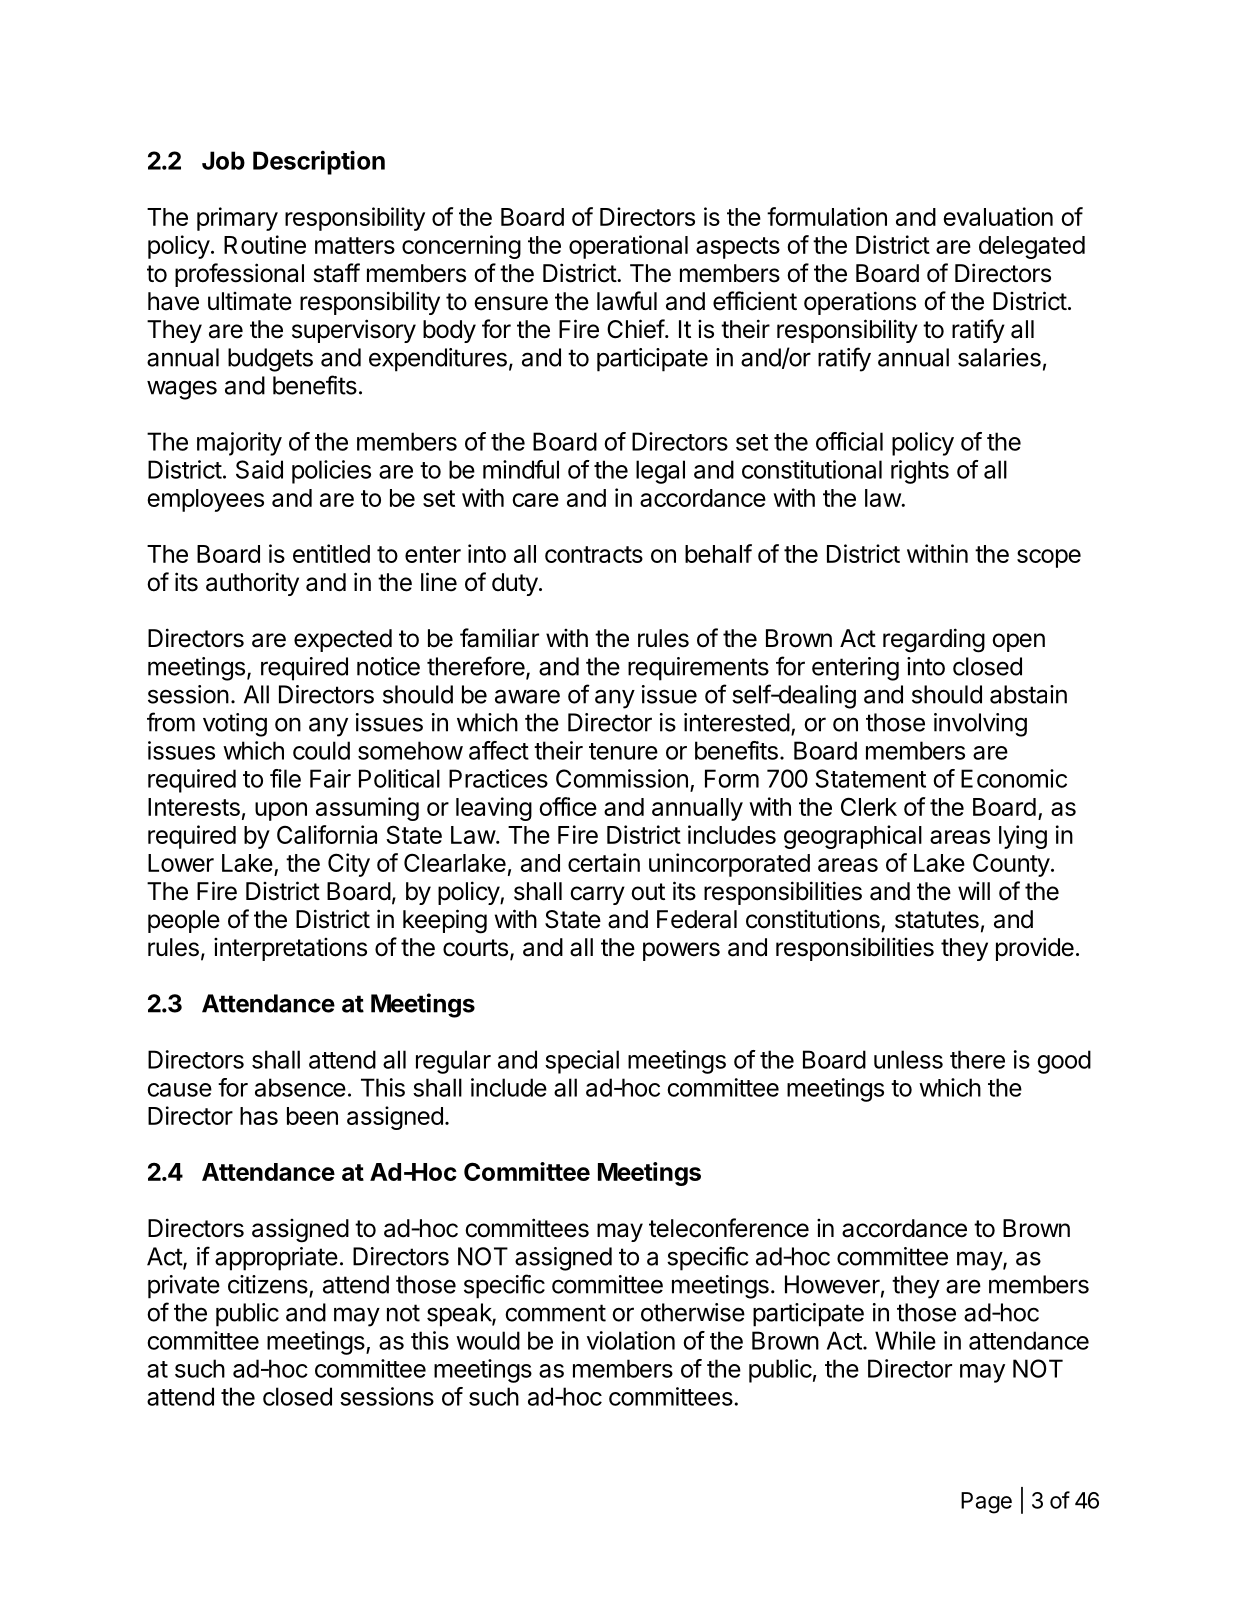 This image has width=1245, height=1612. Describe the element at coordinates (631, 1340) in the image. I see `violation` at that location.
